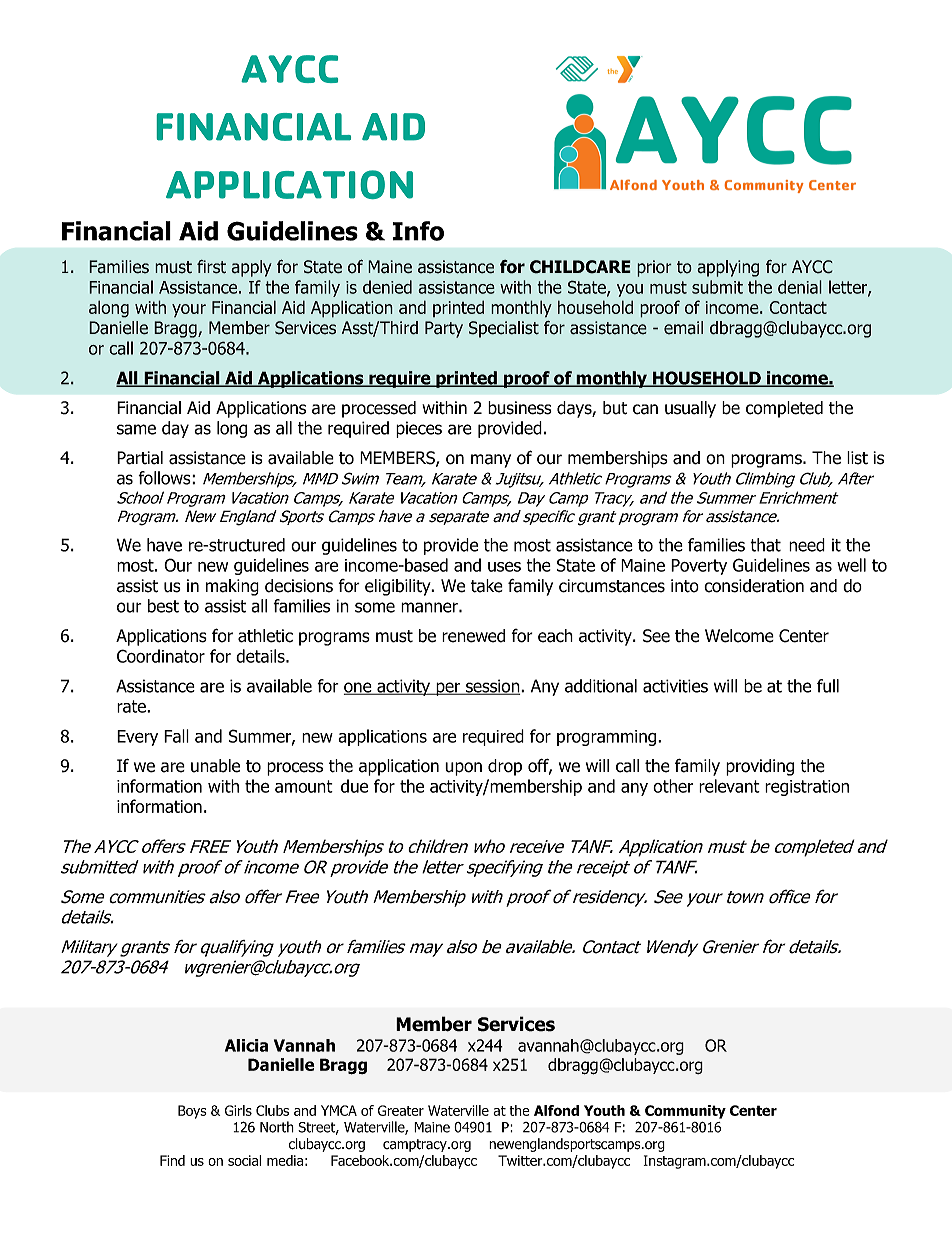 The image size is (952, 1233). Describe the element at coordinates (238, 1110) in the screenshot. I see `Girls` at that location.
